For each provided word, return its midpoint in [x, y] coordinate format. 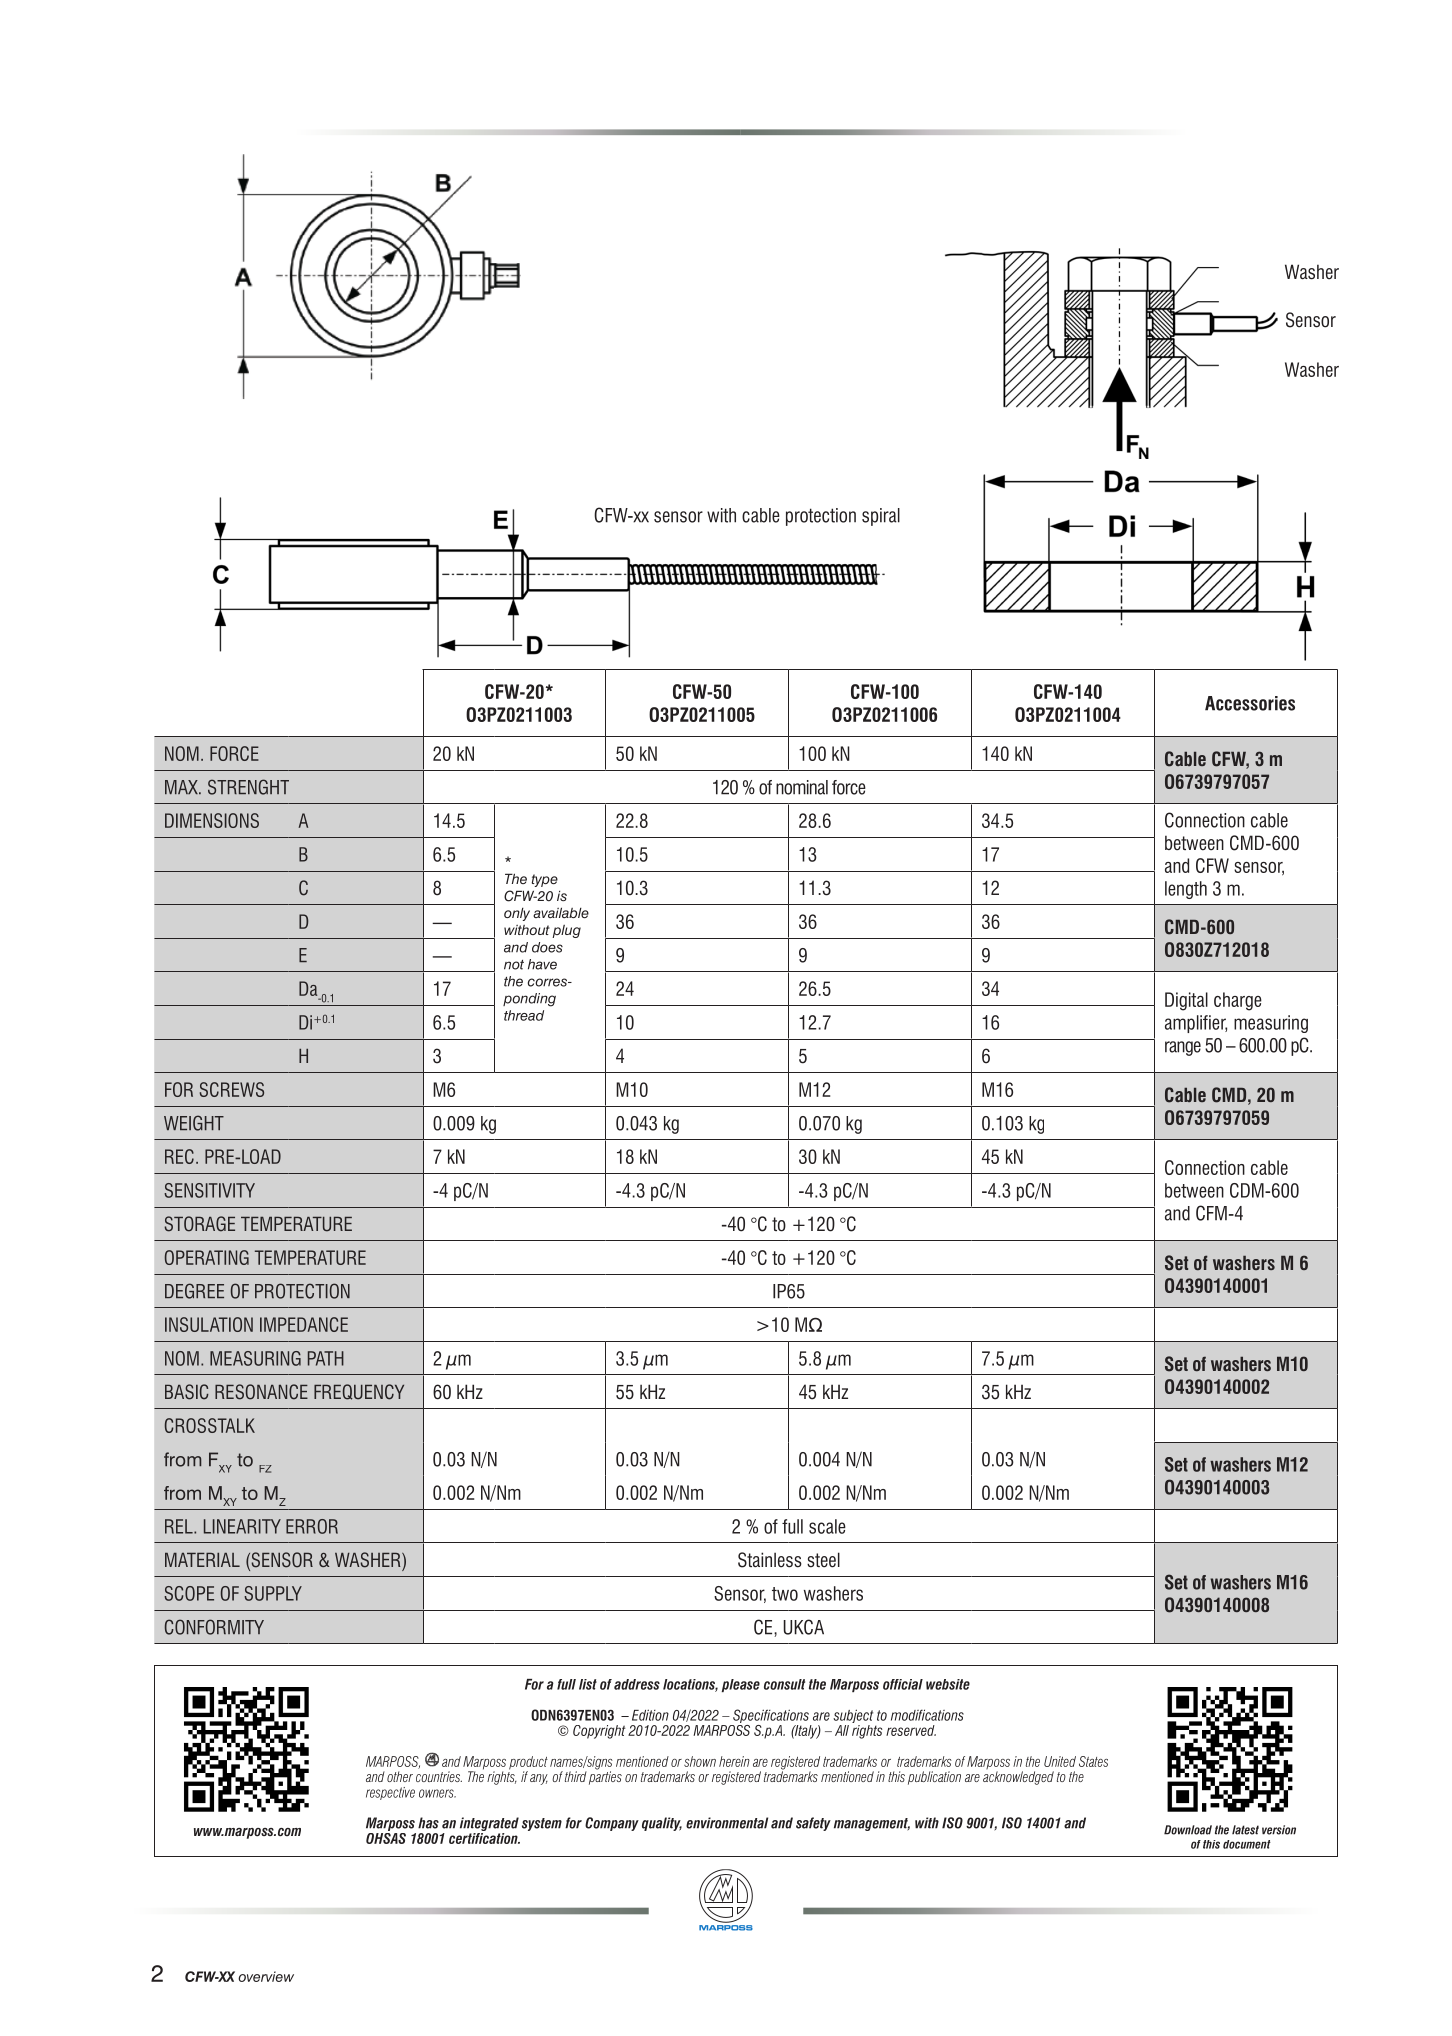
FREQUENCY [359, 1392]
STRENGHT [248, 787]
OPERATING [207, 1257]
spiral [881, 517]
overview [266, 1976]
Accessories [1250, 703]
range [1183, 1048]
